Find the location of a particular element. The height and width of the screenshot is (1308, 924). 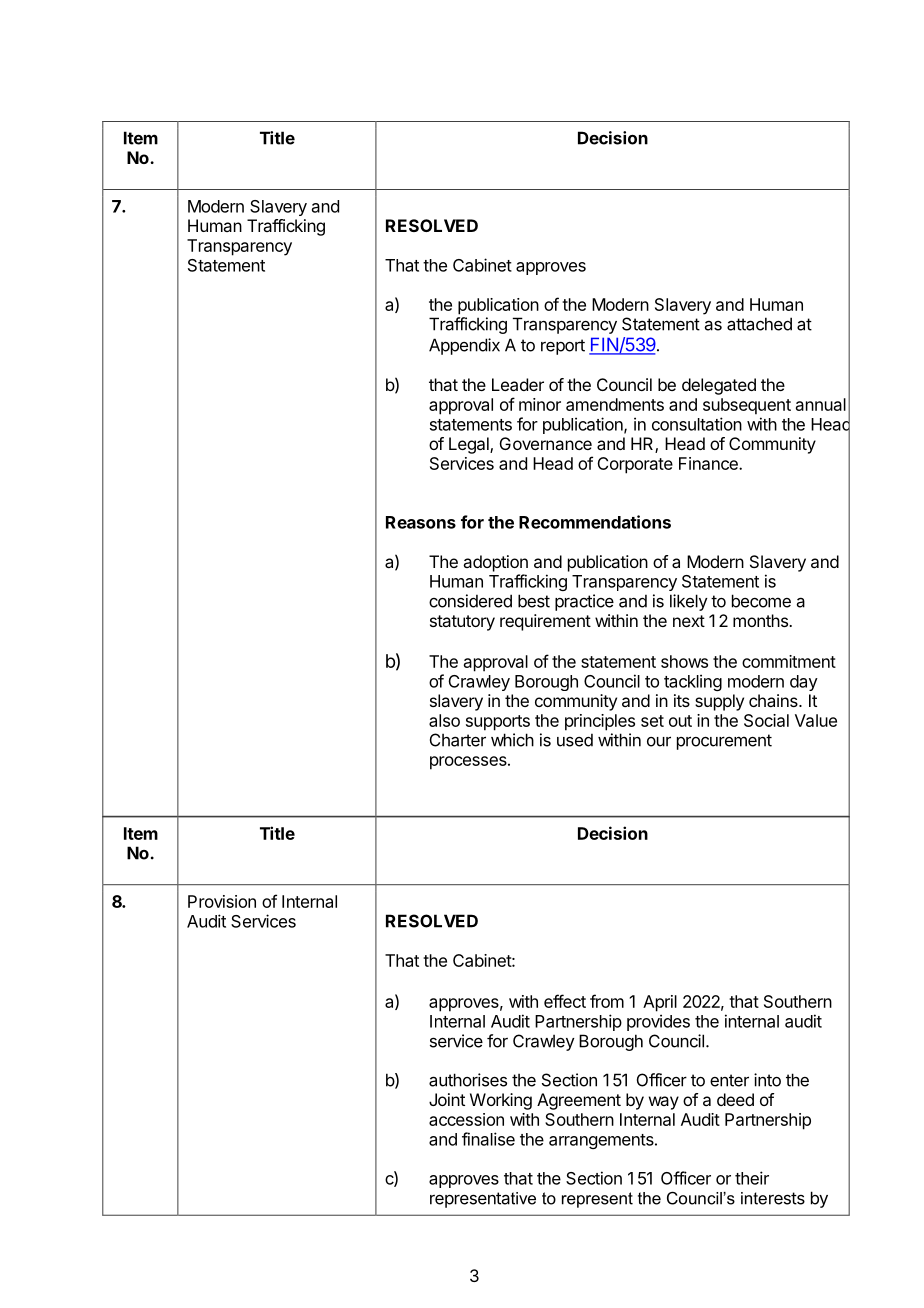

report is located at coordinates (563, 347).
